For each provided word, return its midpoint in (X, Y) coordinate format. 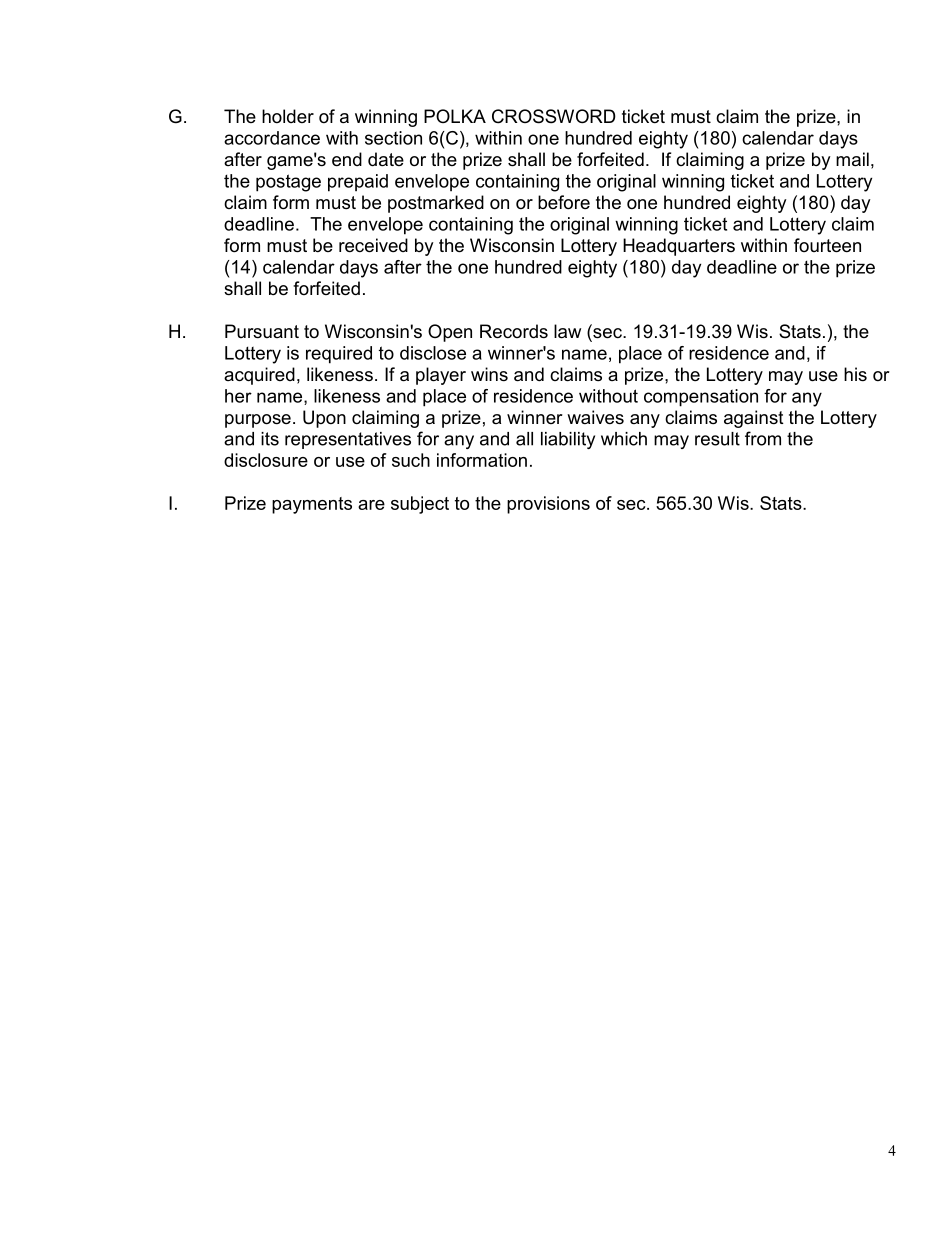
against (754, 419)
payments (312, 505)
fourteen (827, 245)
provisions (548, 505)
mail (852, 159)
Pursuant (262, 331)
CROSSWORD (554, 116)
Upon (324, 419)
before (564, 202)
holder (288, 116)
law (567, 331)
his (855, 374)
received (373, 245)
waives (595, 417)
